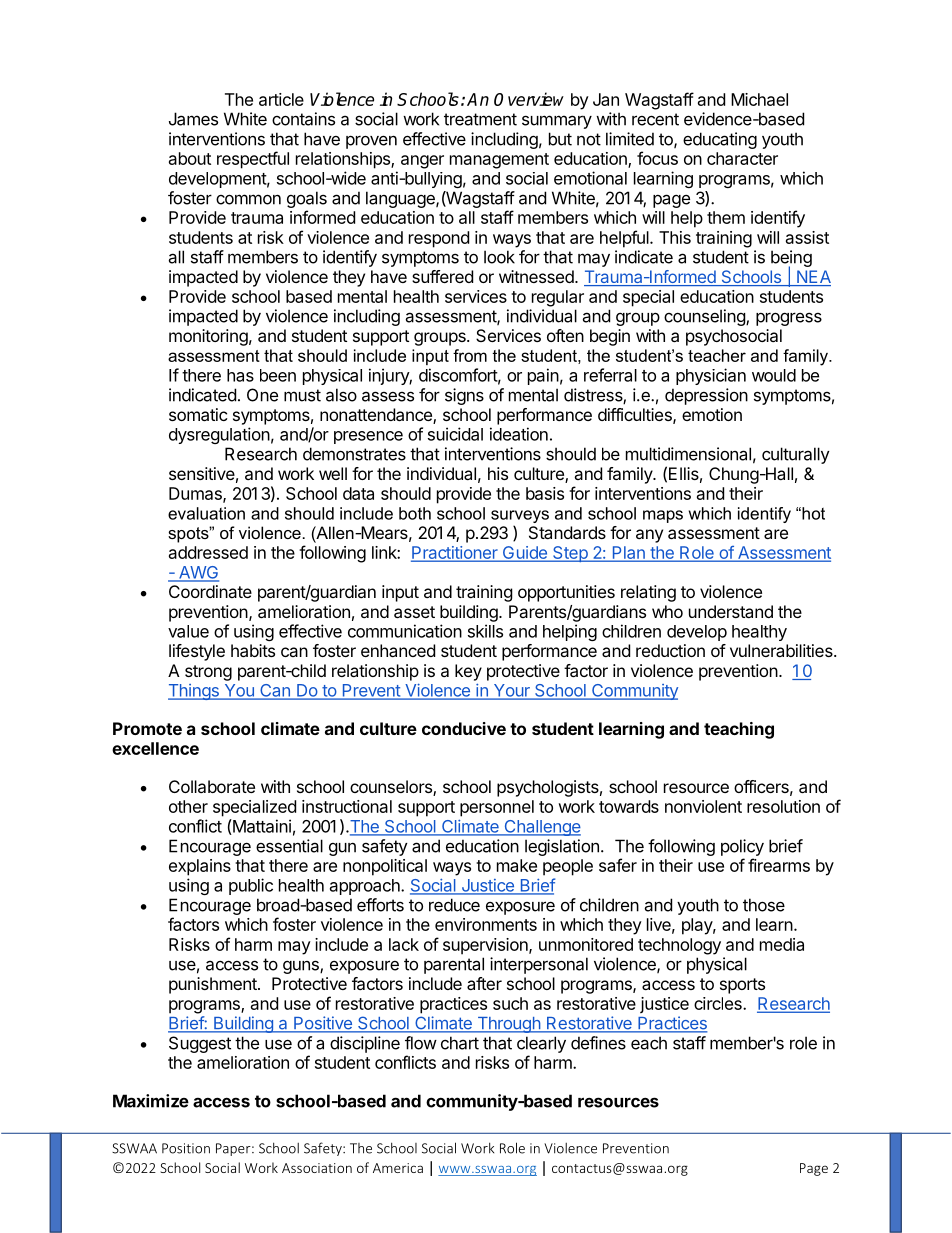 The height and width of the screenshot is (1233, 952). I want to click on those, so click(764, 905).
